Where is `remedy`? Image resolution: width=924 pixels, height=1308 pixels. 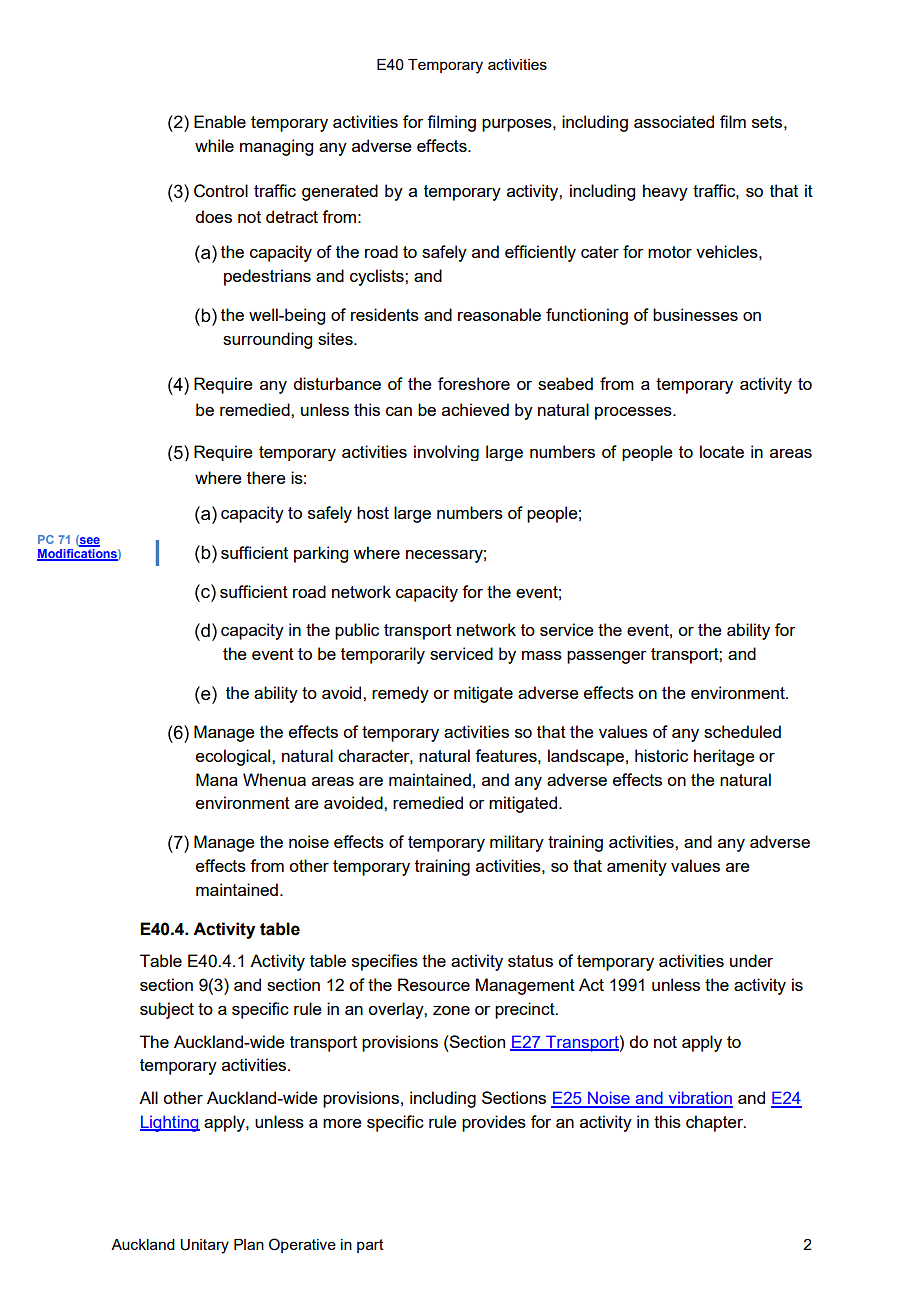
remedy is located at coordinates (400, 694).
